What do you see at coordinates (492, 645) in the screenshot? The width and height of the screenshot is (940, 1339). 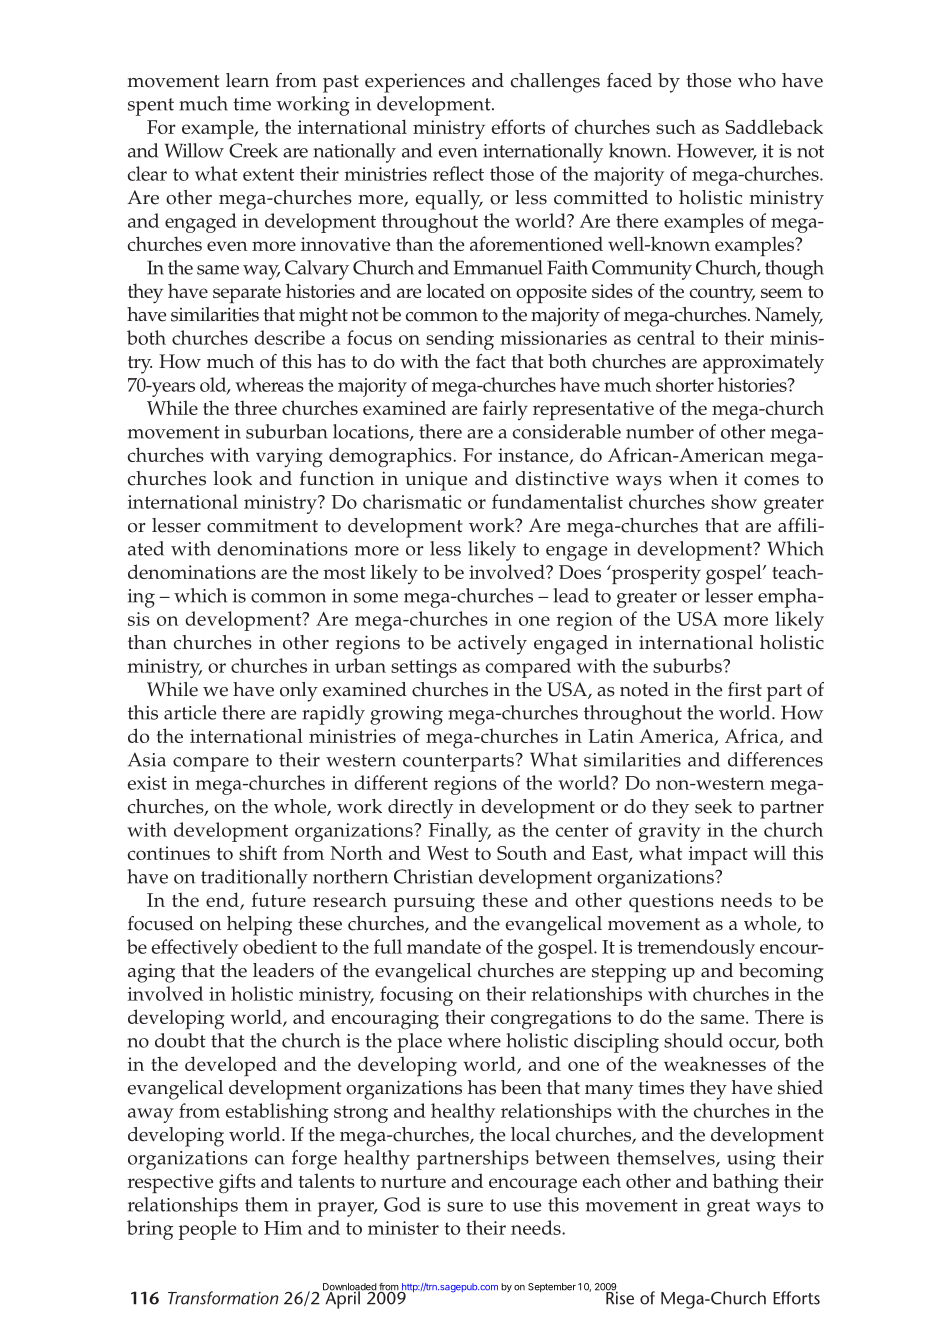 I see `actively` at bounding box center [492, 645].
